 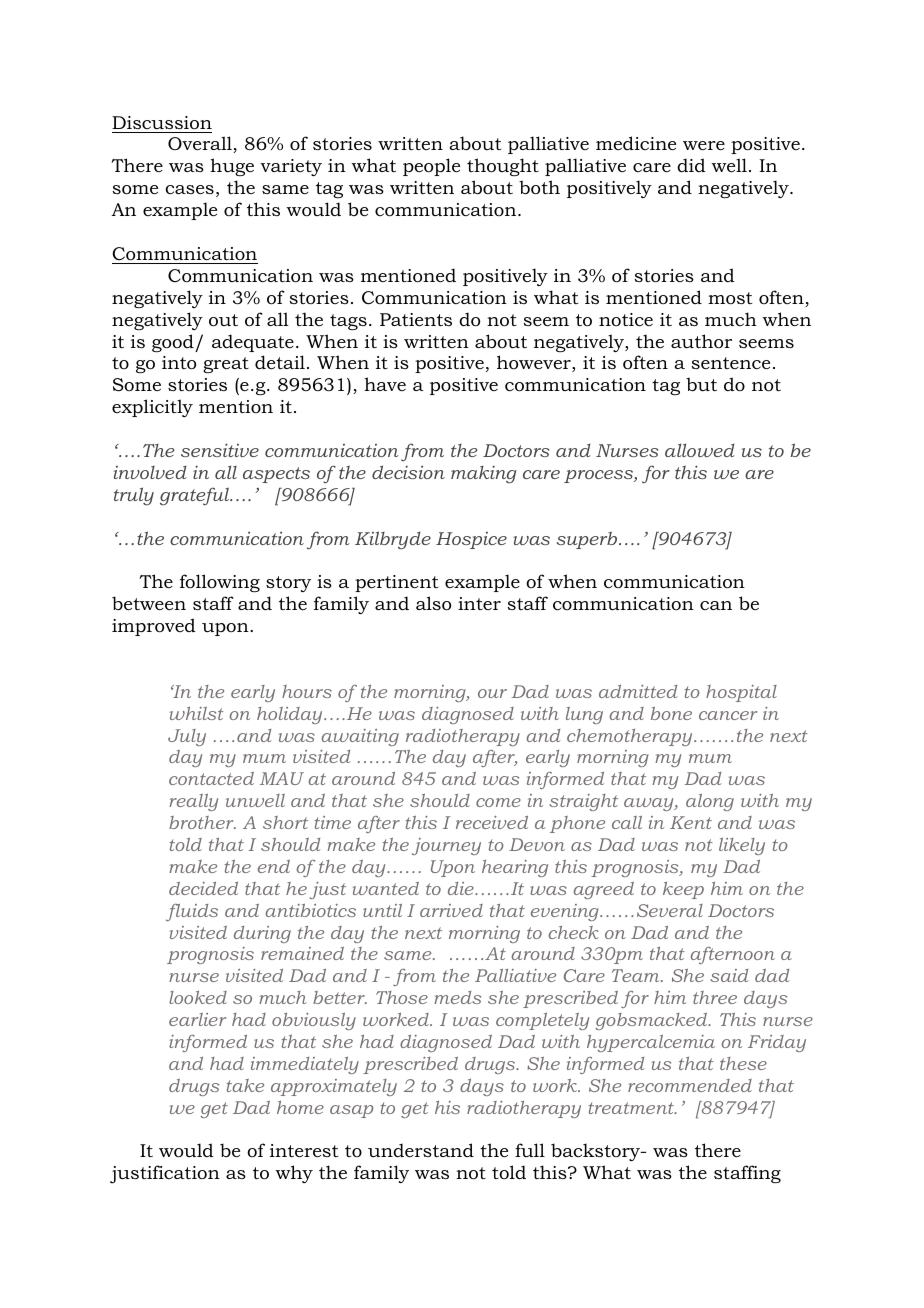 I want to click on people, so click(x=431, y=167).
